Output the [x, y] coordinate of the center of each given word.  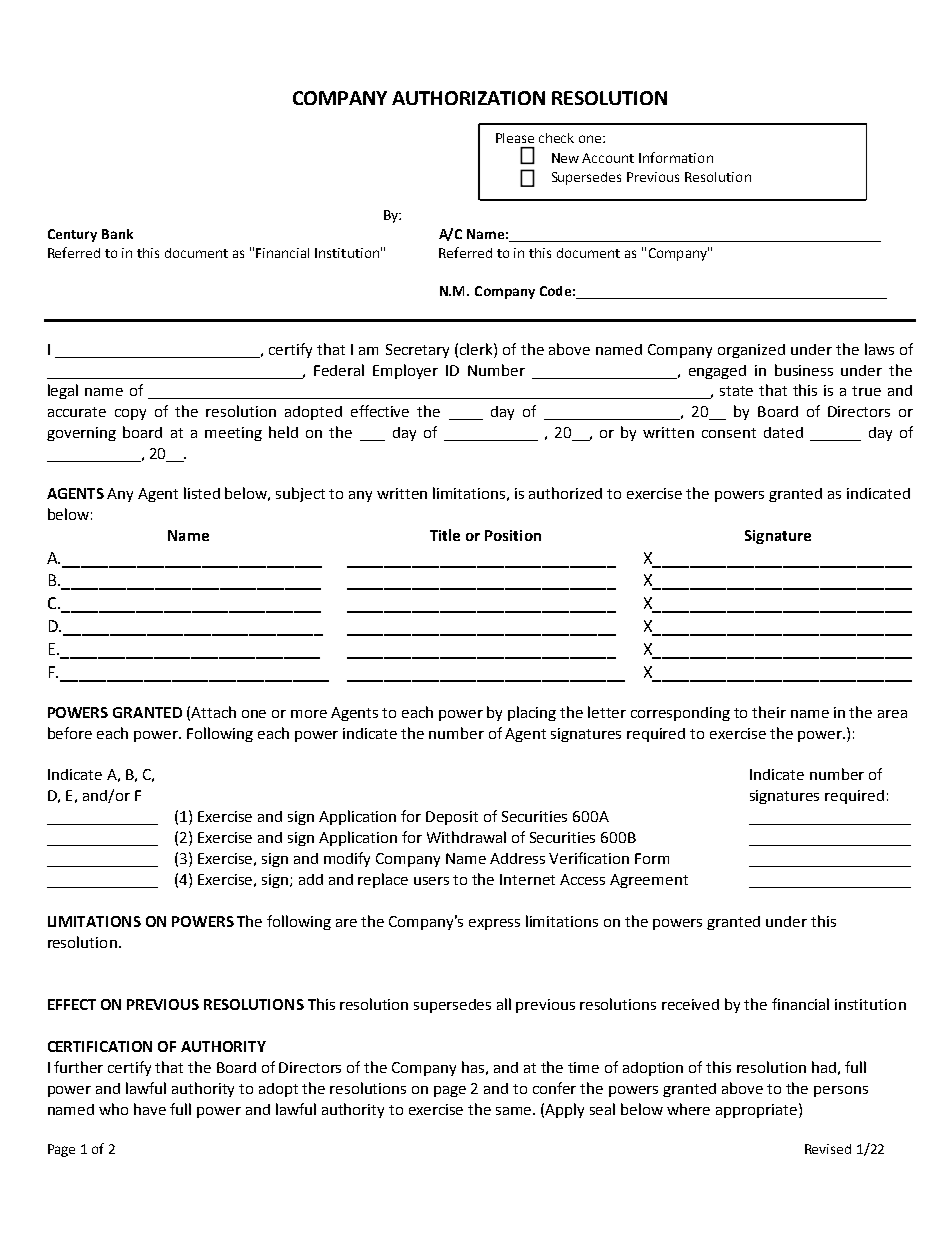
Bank [117, 234]
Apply [564, 1110]
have [150, 1109]
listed [202, 493]
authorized [565, 493]
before [70, 733]
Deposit [452, 818]
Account [608, 158]
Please [515, 138]
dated [783, 432]
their [769, 712]
